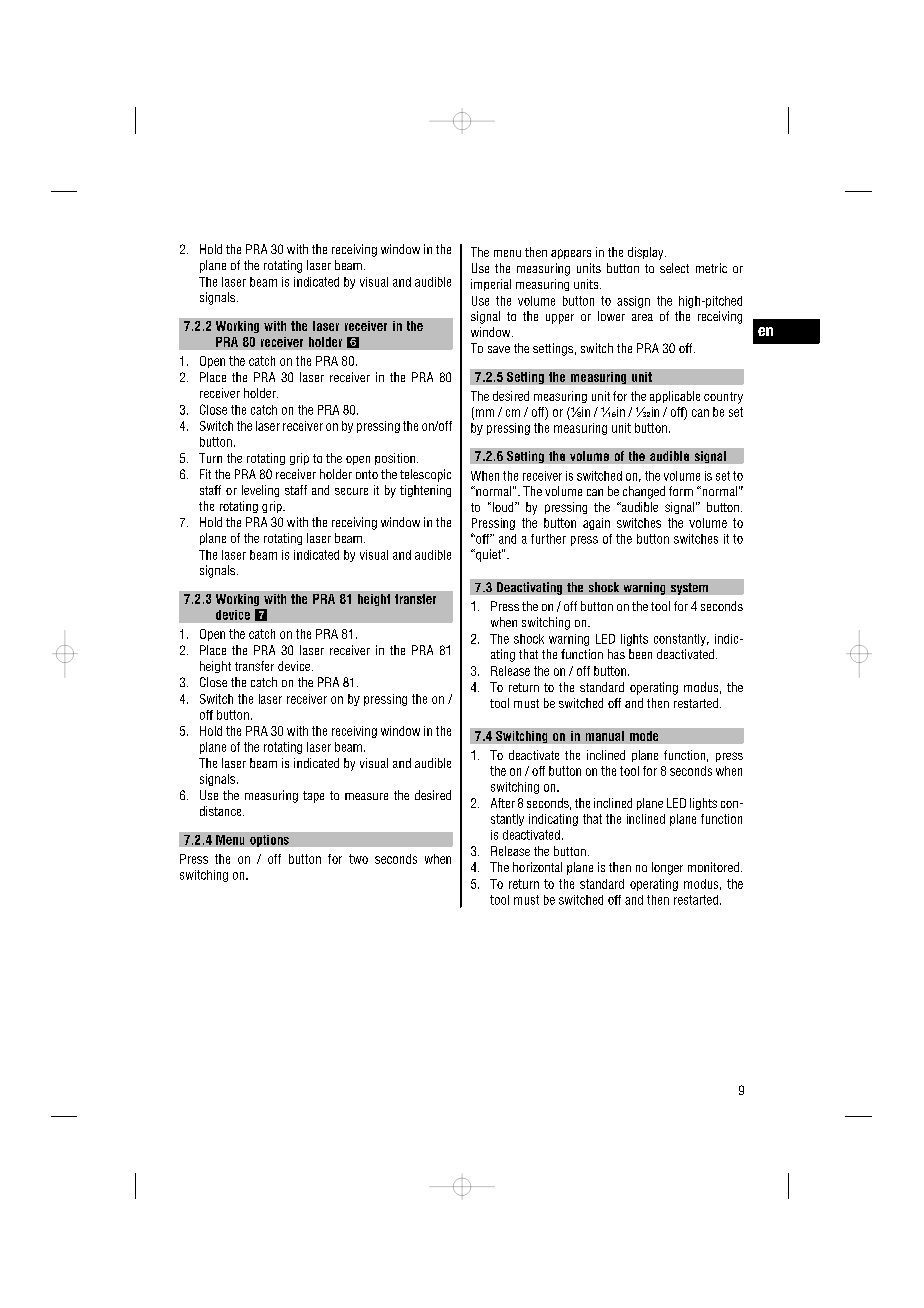 Image resolution: width=924 pixels, height=1308 pixels. What do you see at coordinates (537, 867) in the screenshot?
I see `horizontal` at bounding box center [537, 867].
